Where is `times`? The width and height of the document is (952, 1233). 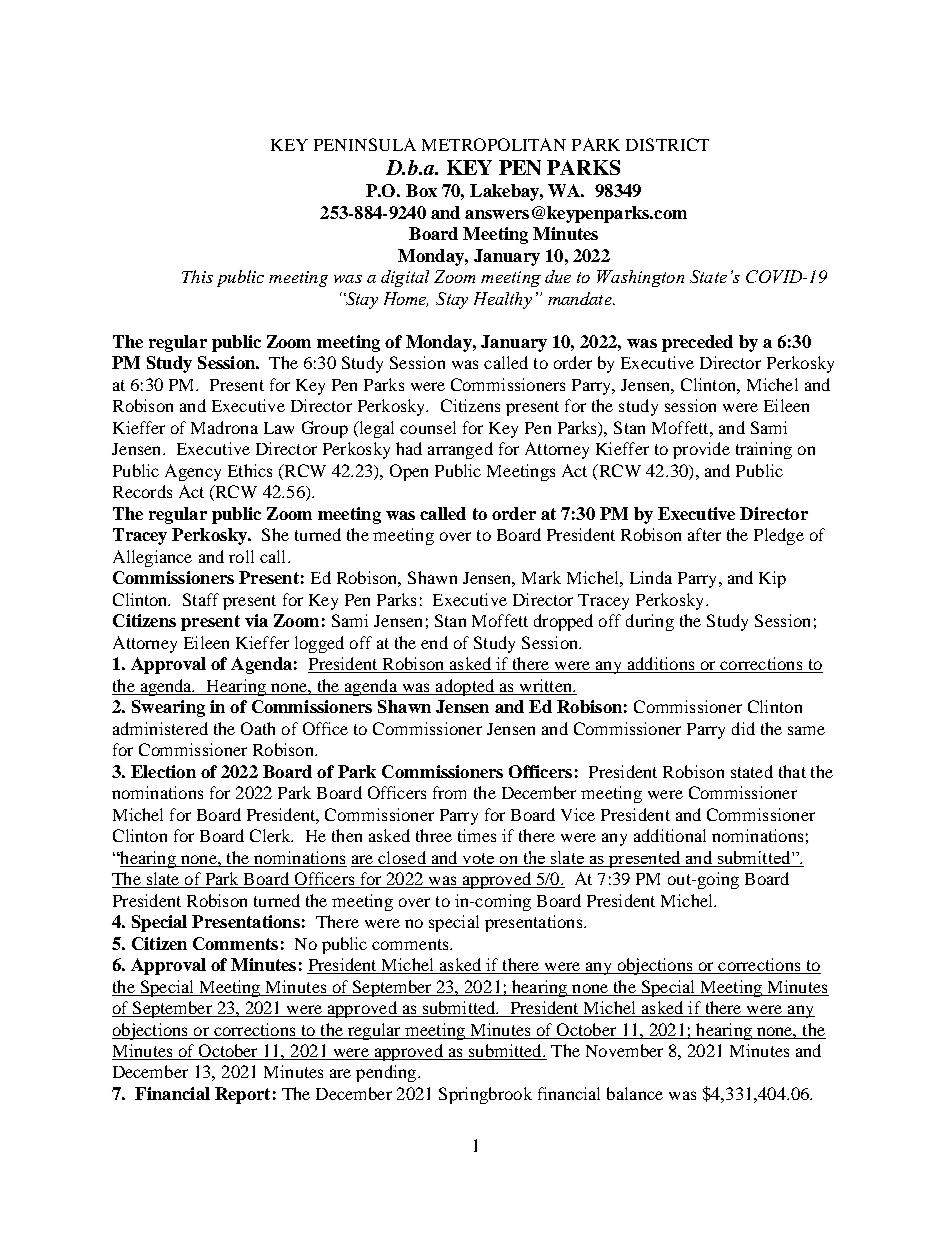 times is located at coordinates (477, 835).
